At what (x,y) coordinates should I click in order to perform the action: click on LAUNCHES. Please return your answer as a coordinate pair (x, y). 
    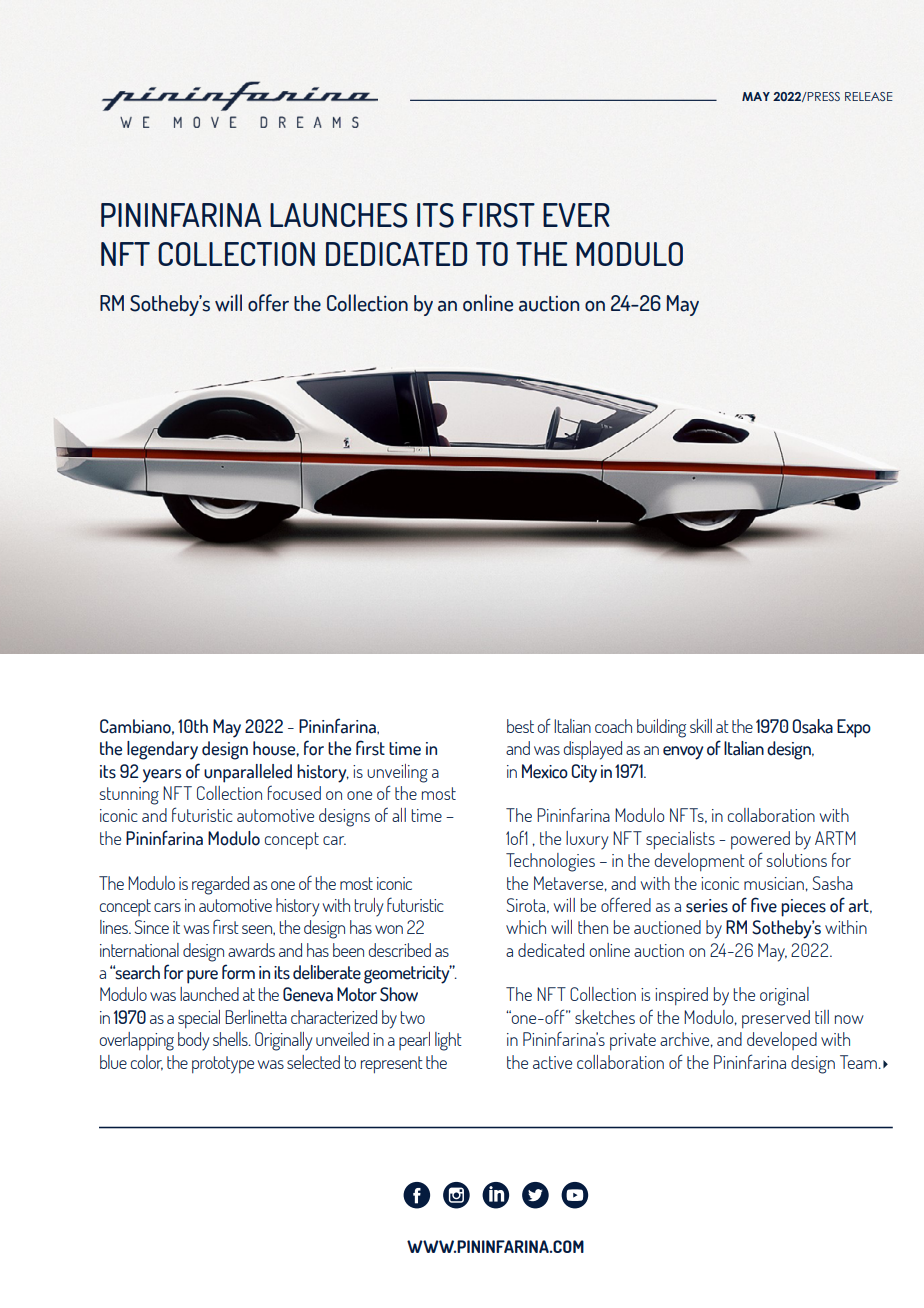
    Looking at the image, I should click on (339, 215).
